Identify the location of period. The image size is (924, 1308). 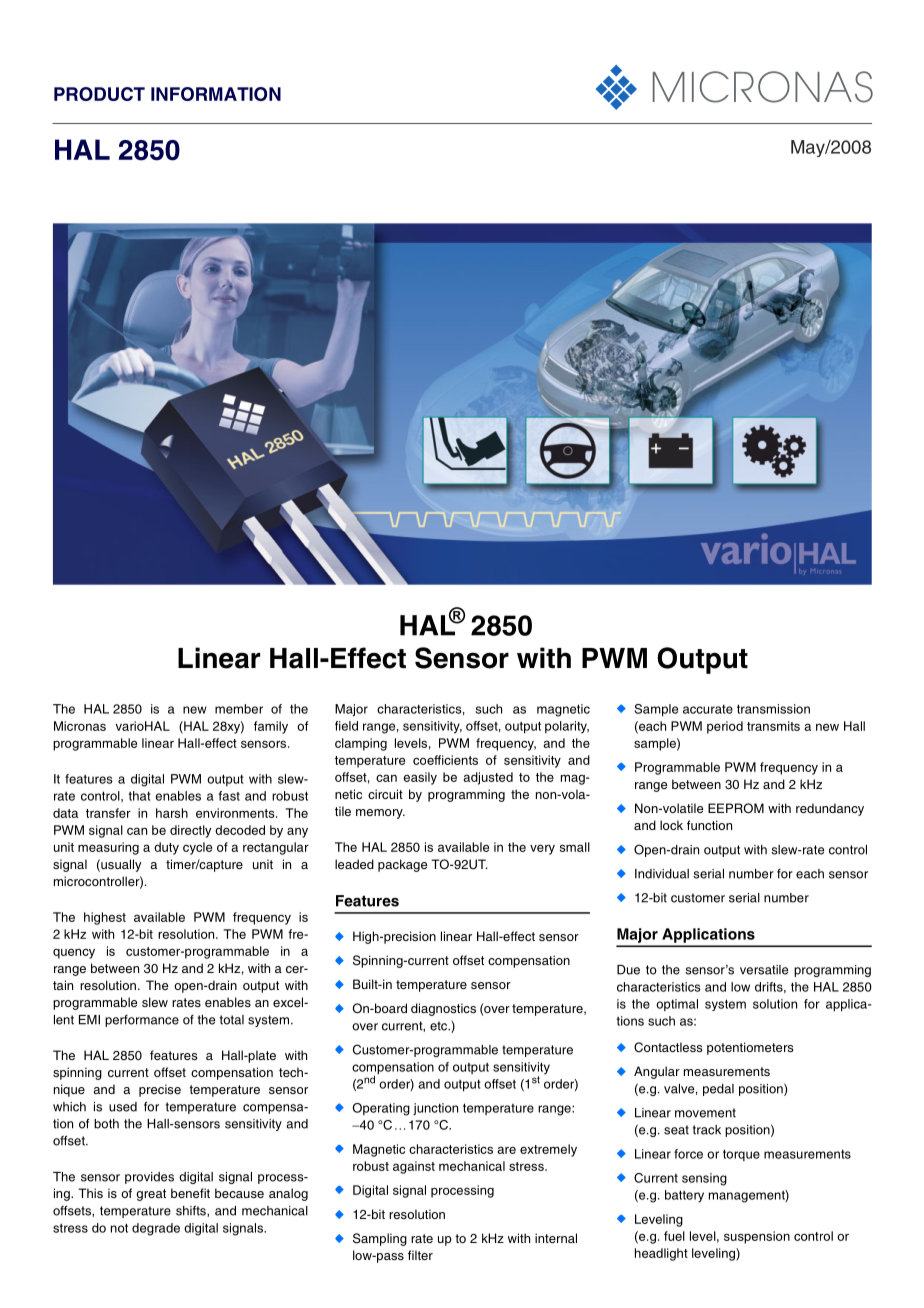
(725, 727).
